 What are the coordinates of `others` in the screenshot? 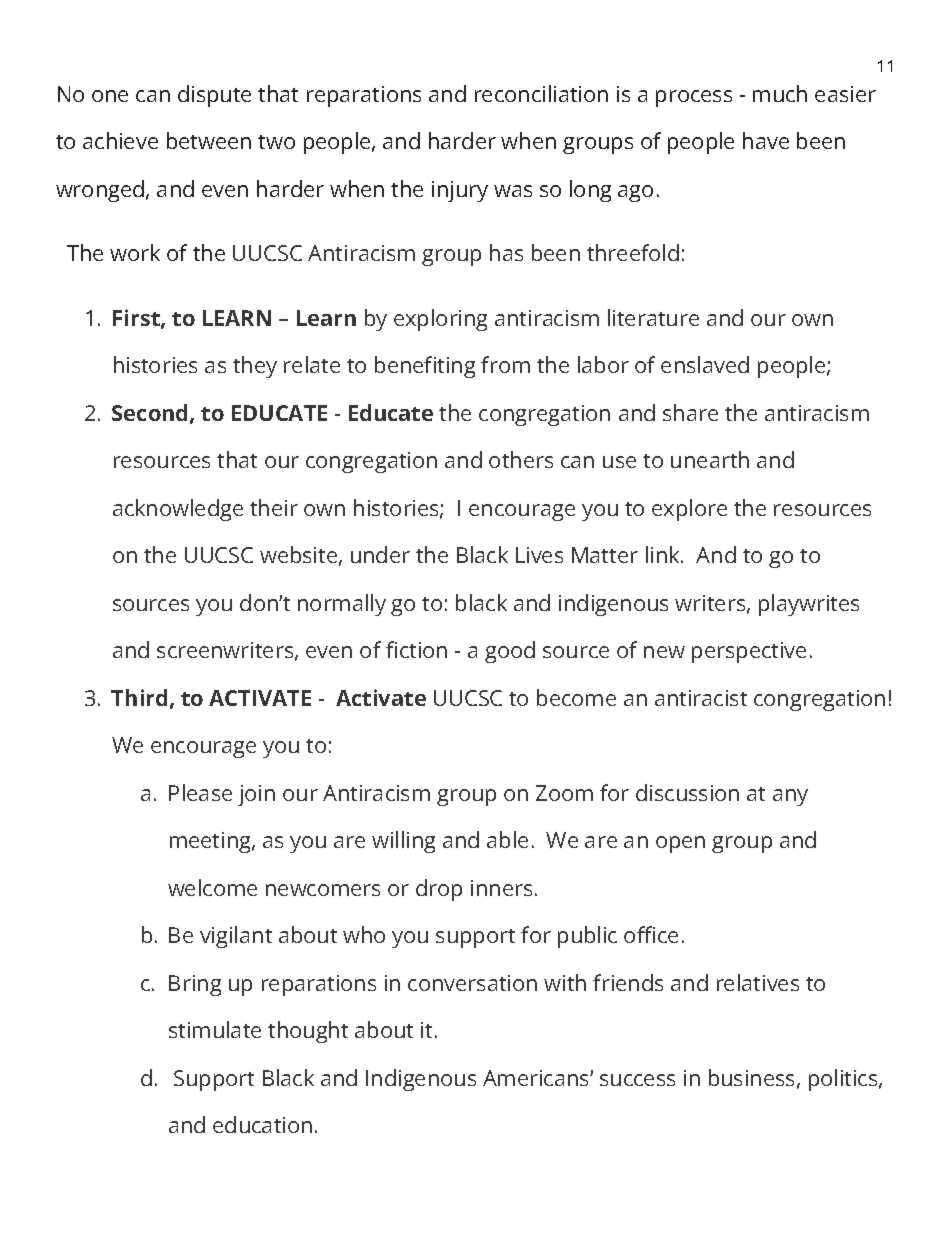 It's located at (521, 459).
